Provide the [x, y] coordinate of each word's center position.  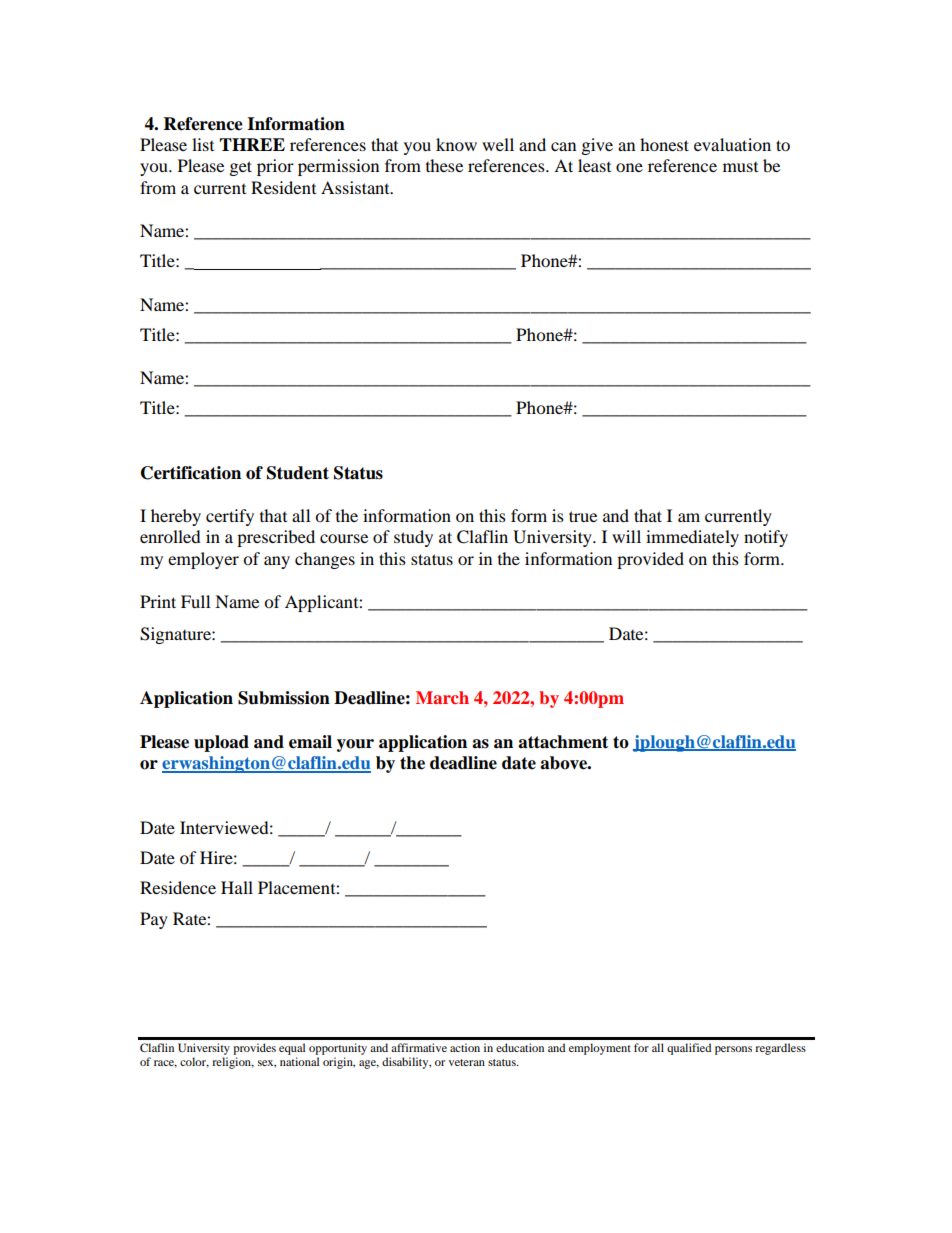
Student [298, 473]
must [740, 167]
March [442, 697]
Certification [191, 473]
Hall [237, 887]
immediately [692, 538]
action [465, 1047]
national [299, 1061]
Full [195, 601]
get [241, 168]
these [444, 165]
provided [650, 560]
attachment [563, 742]
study [413, 538]
